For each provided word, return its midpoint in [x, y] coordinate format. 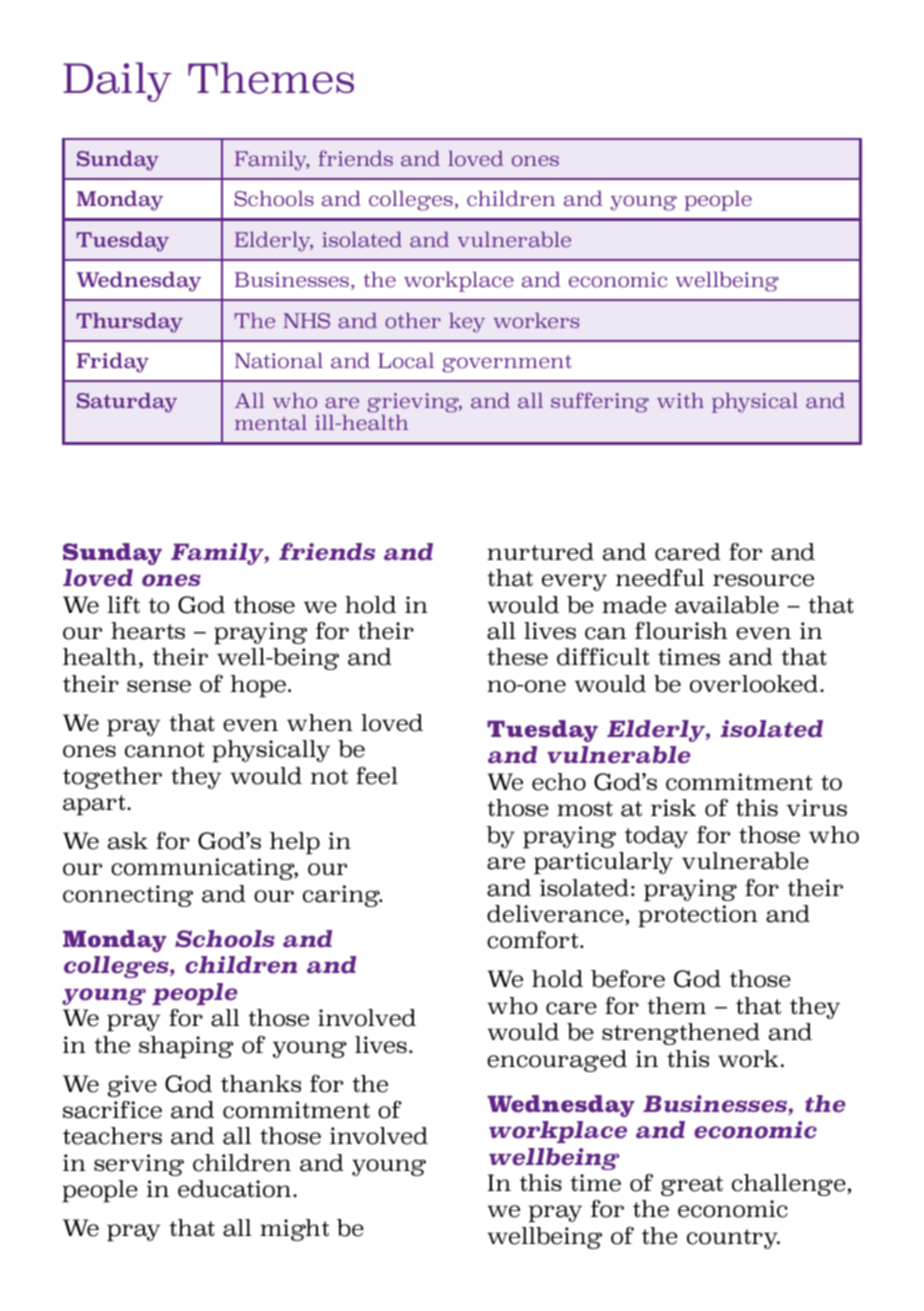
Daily [117, 82]
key [467, 323]
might [294, 1230]
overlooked [754, 684]
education [234, 1189]
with [680, 400]
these [517, 657]
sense [159, 686]
